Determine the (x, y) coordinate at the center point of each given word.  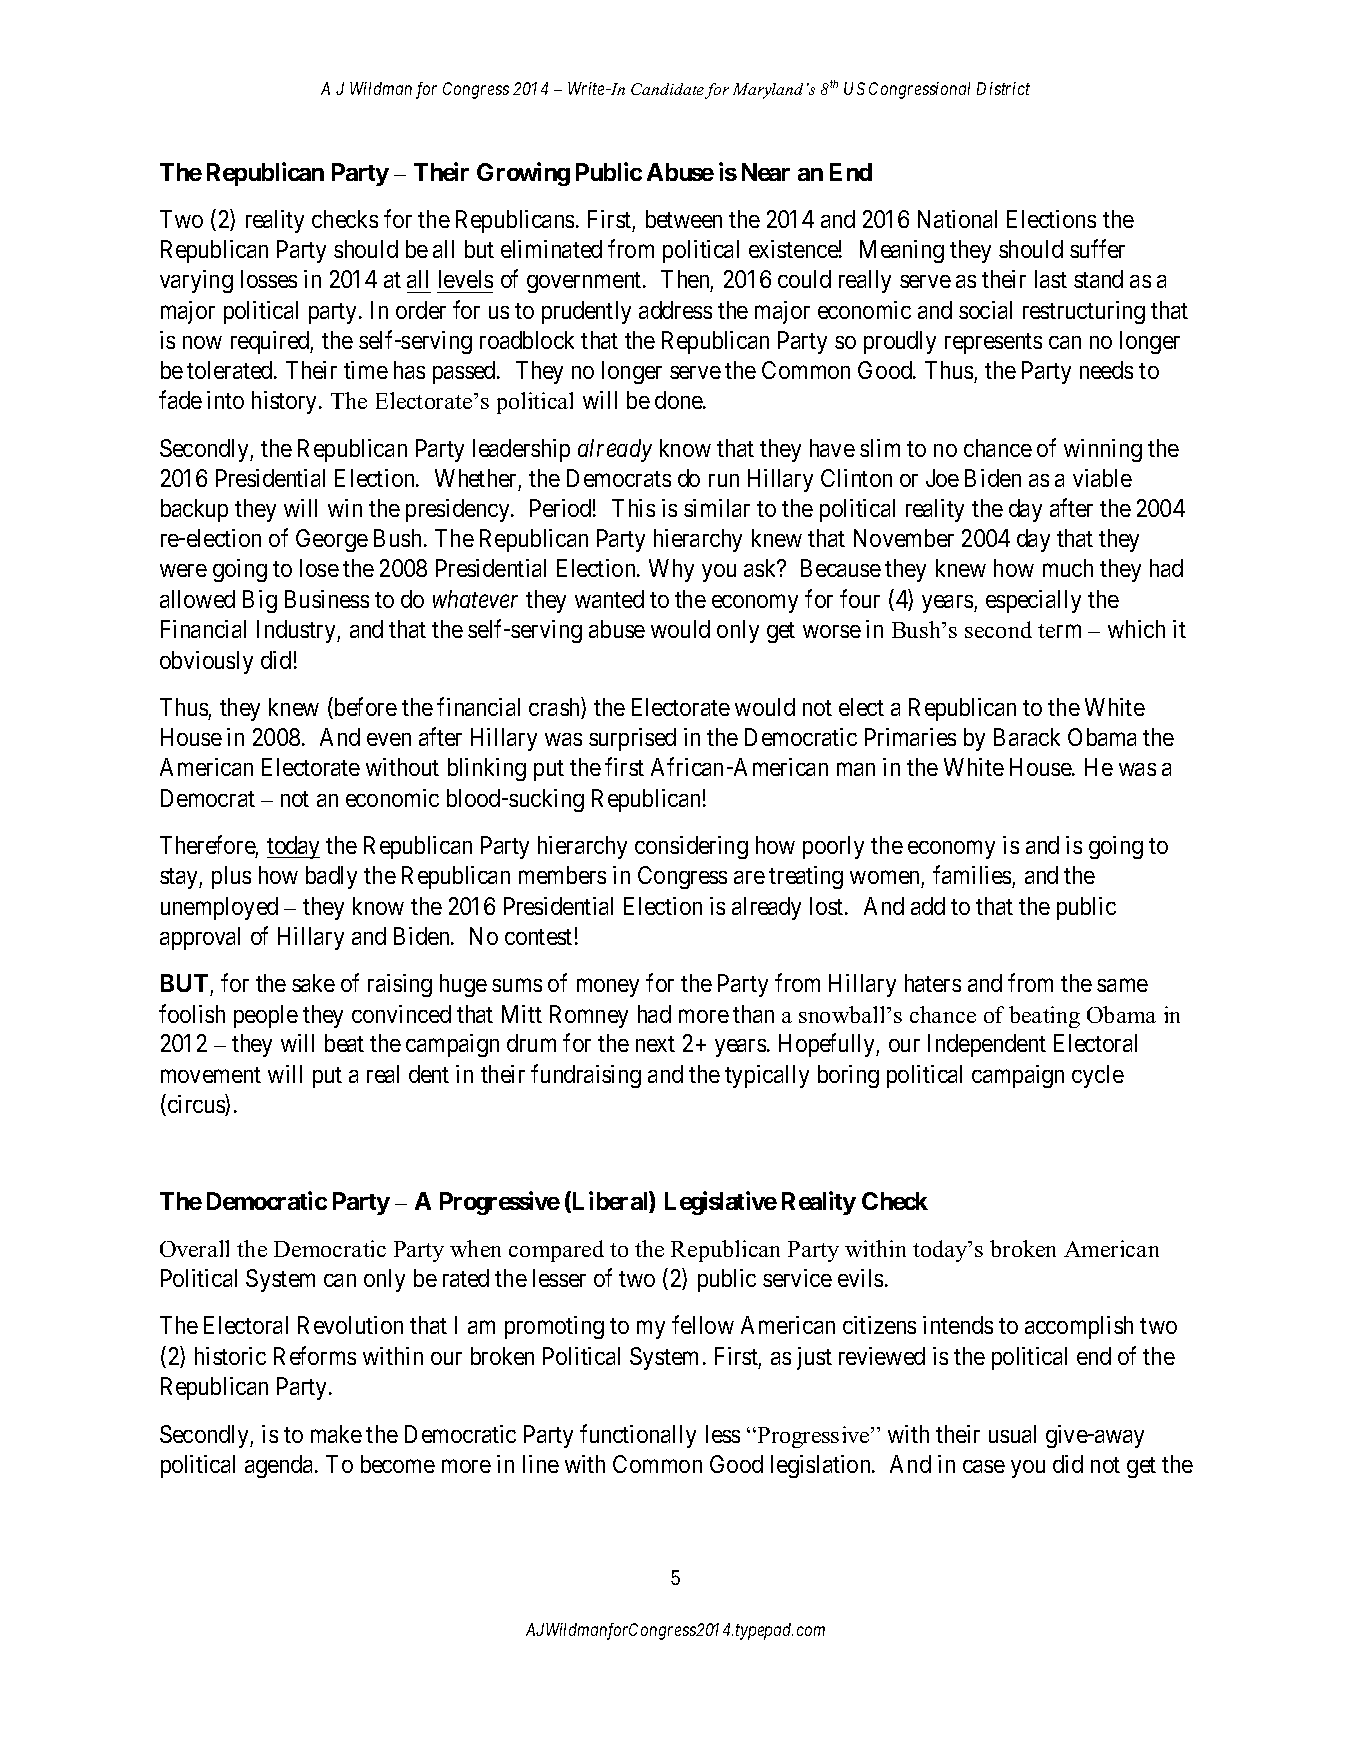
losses (269, 279)
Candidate (668, 90)
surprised (632, 739)
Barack (1027, 737)
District (1003, 88)
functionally (638, 1436)
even (389, 739)
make (336, 1434)
